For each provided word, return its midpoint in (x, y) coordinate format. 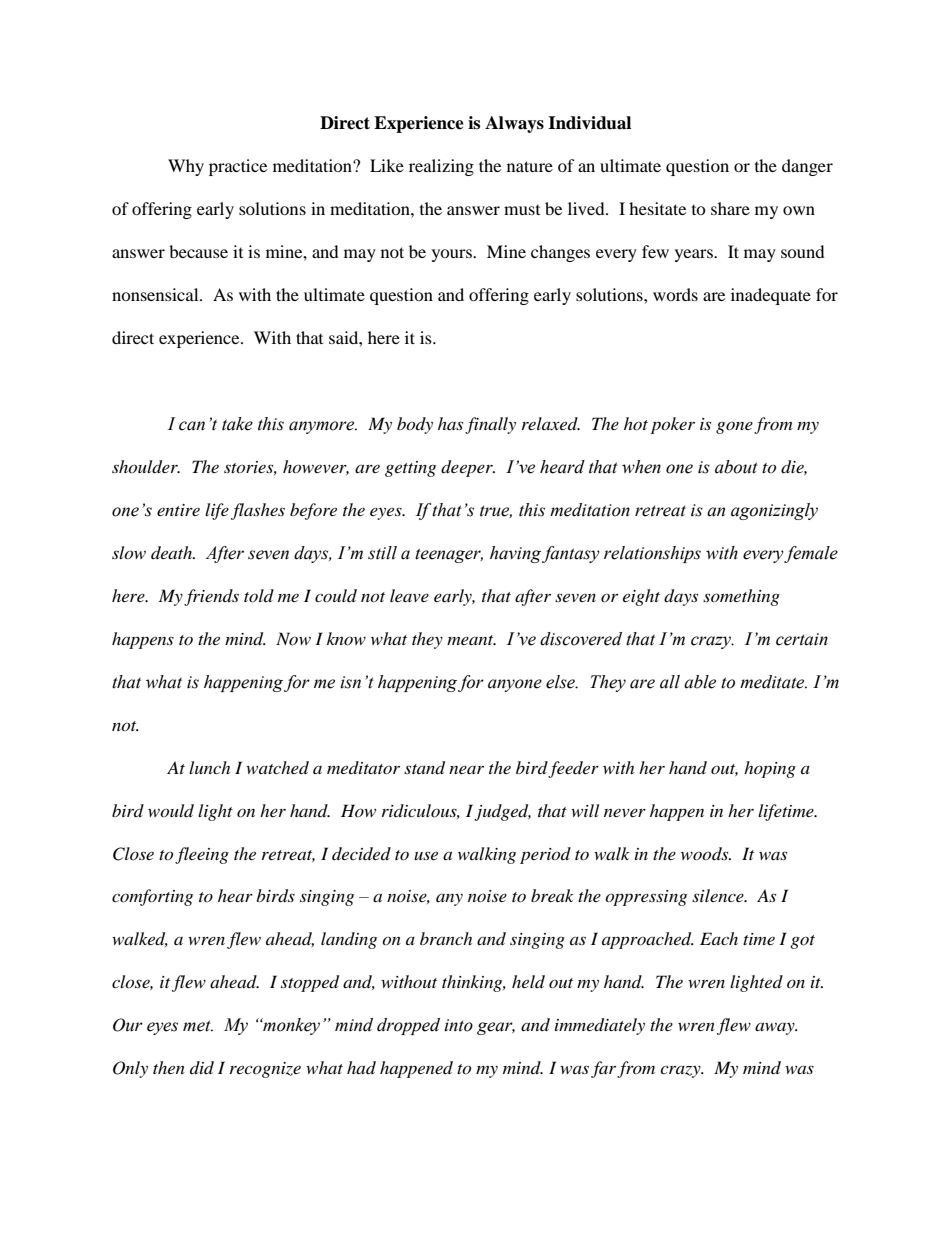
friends (211, 597)
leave (409, 595)
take (237, 424)
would (171, 810)
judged (502, 812)
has (450, 423)
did (202, 1067)
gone (734, 428)
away (776, 1029)
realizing (441, 167)
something (741, 597)
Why (186, 167)
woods (706, 853)
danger (807, 167)
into (458, 1025)
